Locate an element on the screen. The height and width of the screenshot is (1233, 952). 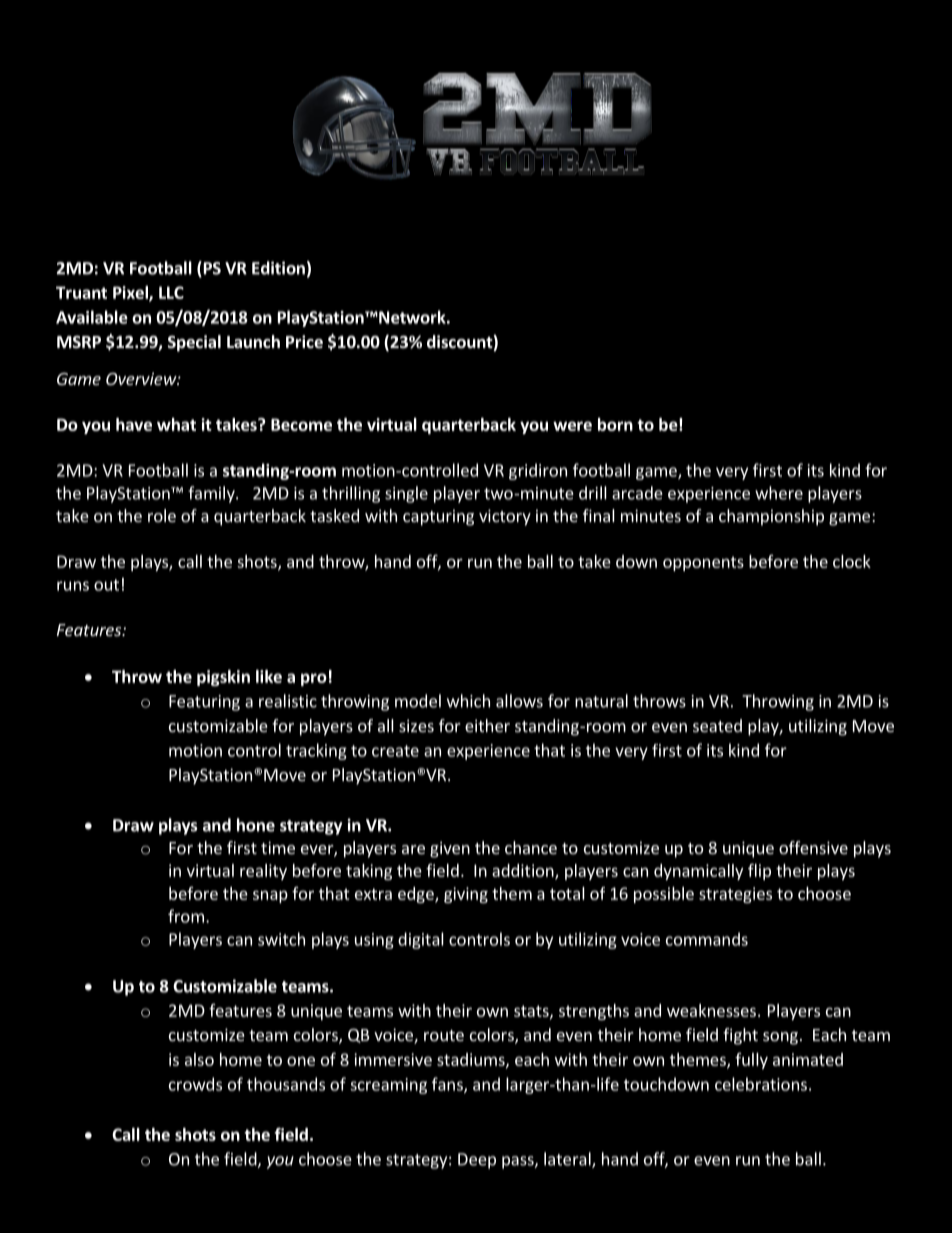
flip is located at coordinates (759, 871).
